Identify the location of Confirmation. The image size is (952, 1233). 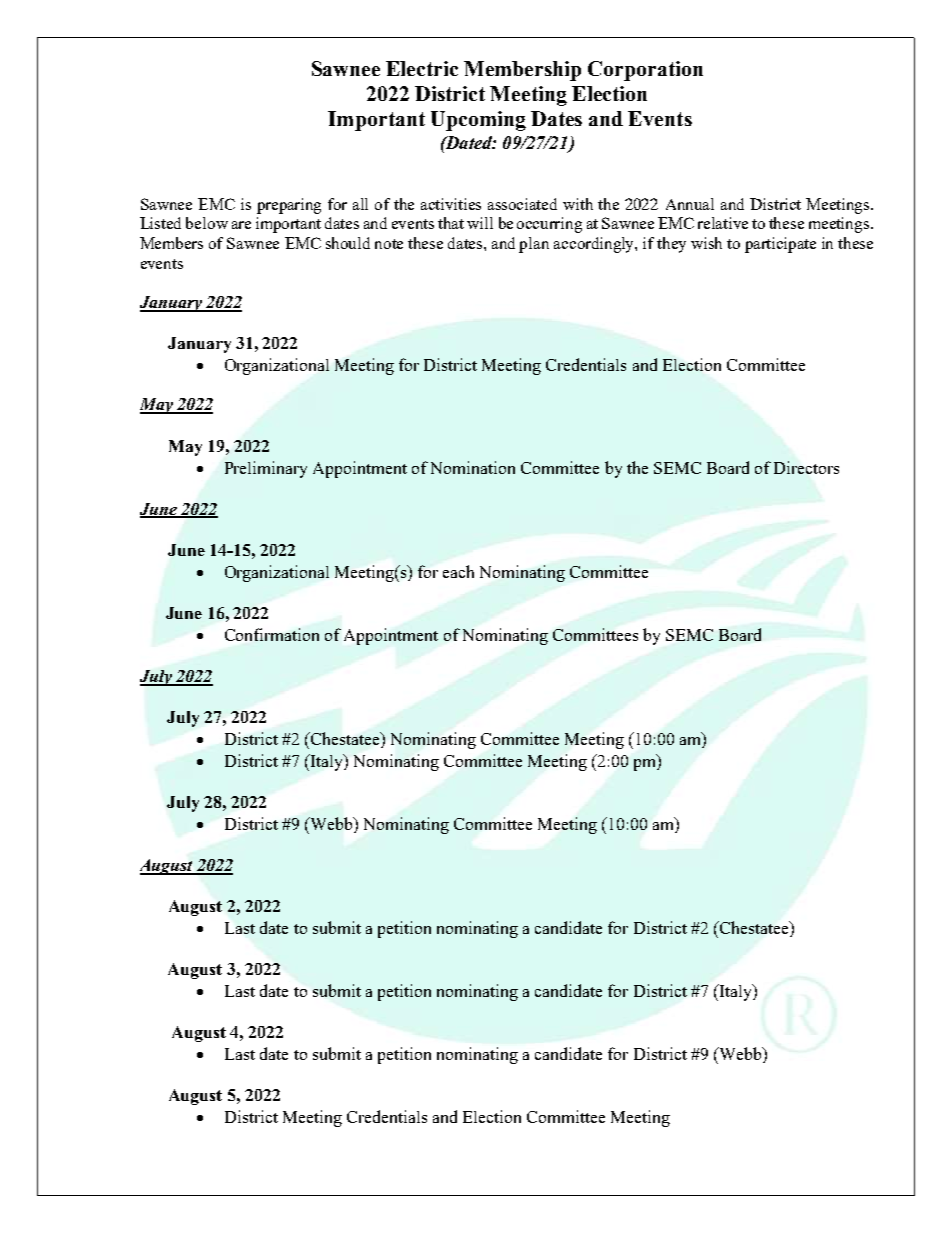
(272, 634).
